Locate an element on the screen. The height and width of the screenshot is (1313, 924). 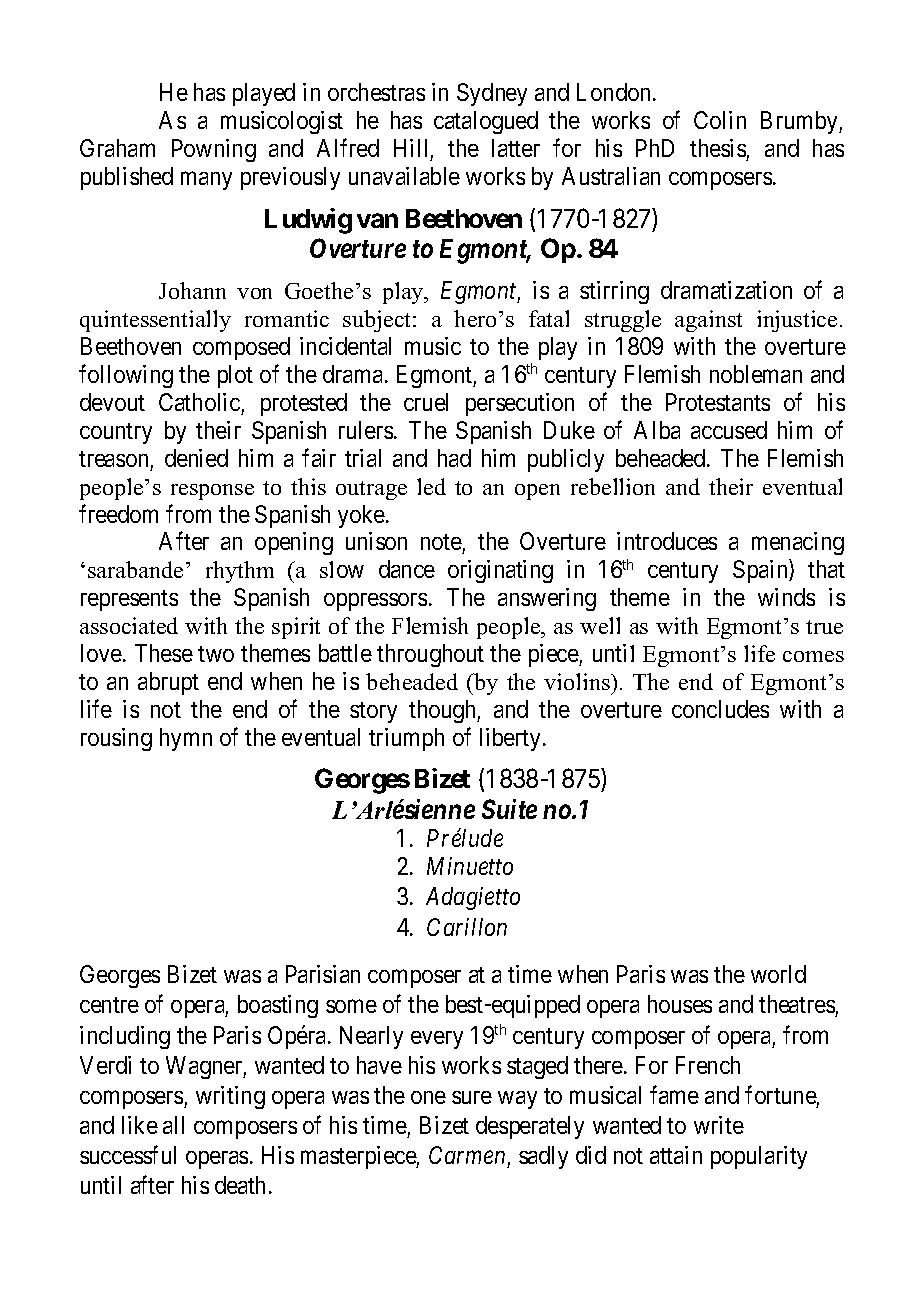
popularity is located at coordinates (759, 1157).
